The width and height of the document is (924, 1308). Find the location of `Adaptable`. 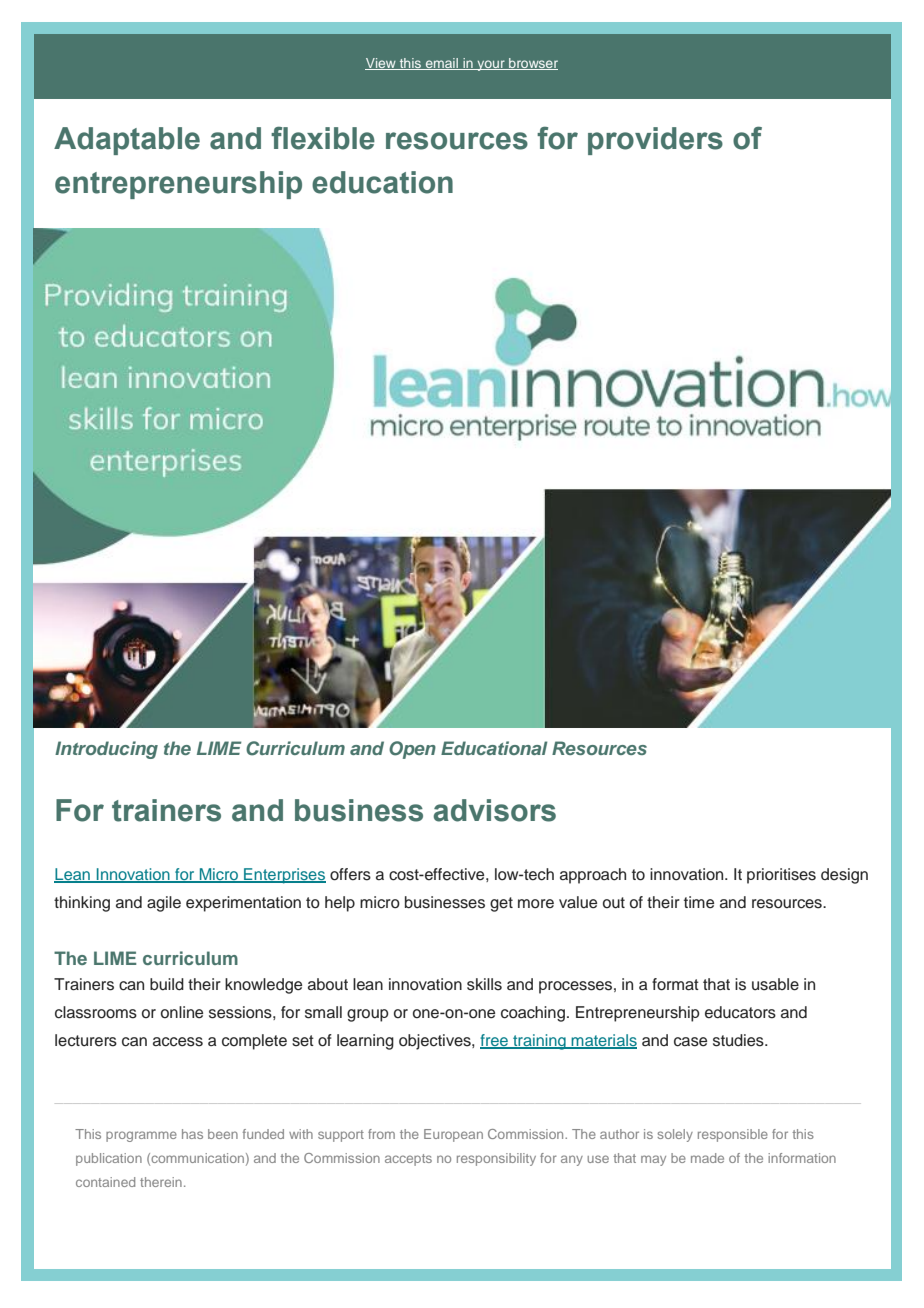

Adaptable is located at coordinates (127, 141).
